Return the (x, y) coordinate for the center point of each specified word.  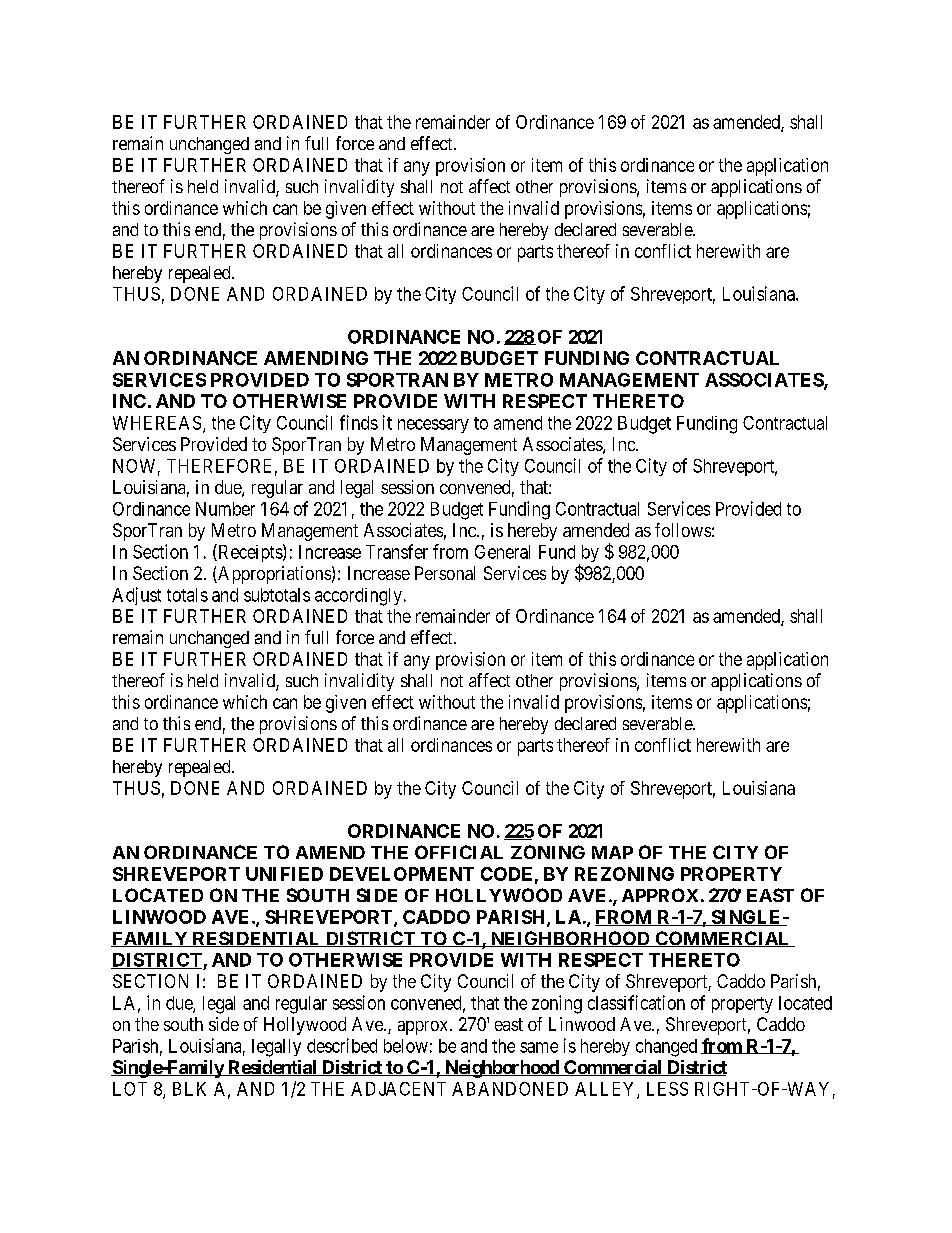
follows (683, 530)
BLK (189, 1089)
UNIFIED (284, 874)
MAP (612, 852)
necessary (433, 426)
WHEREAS (157, 423)
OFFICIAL (459, 852)
